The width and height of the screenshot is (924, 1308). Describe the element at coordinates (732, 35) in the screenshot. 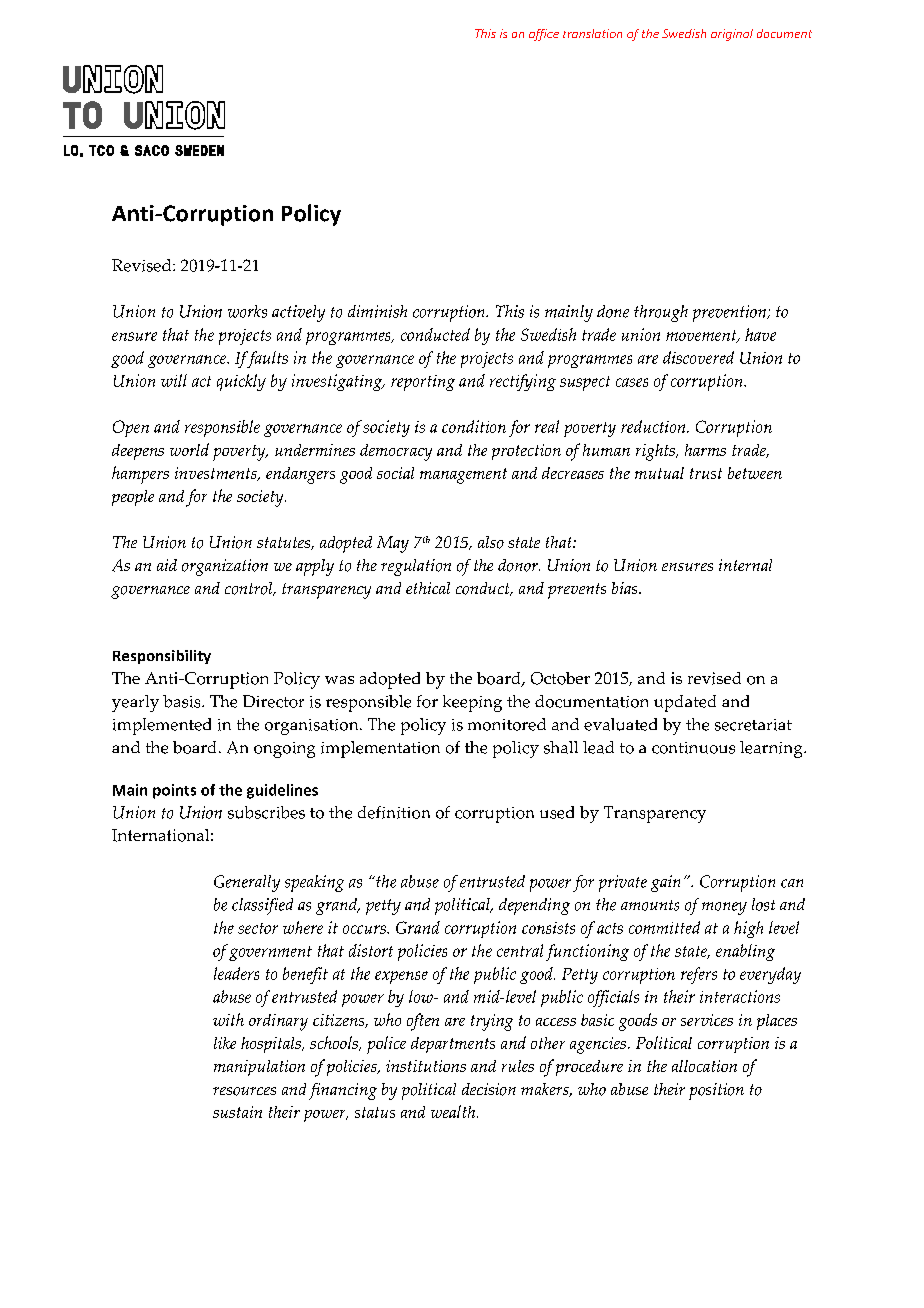

I see `original` at that location.
